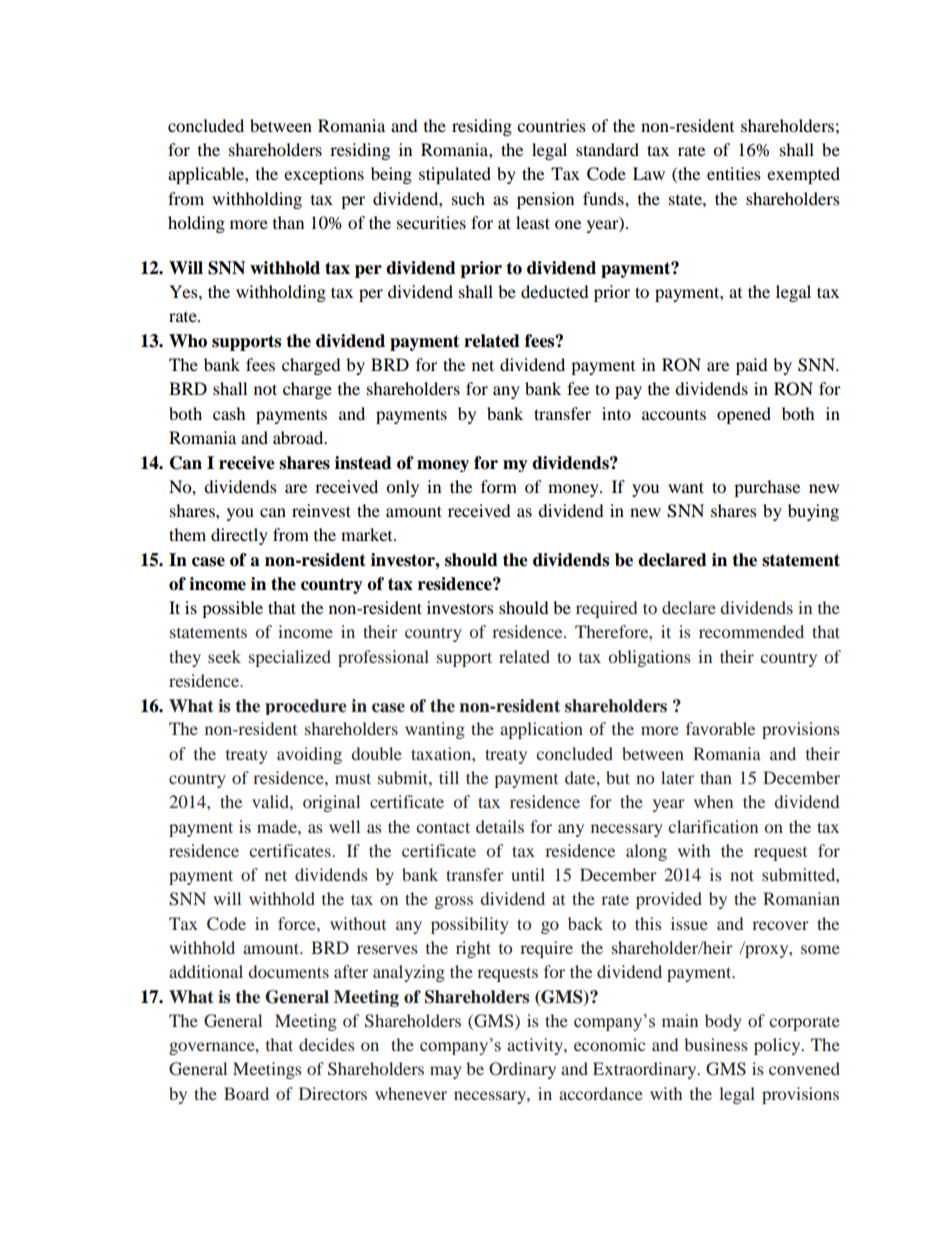  I want to click on favorable, so click(720, 728).
